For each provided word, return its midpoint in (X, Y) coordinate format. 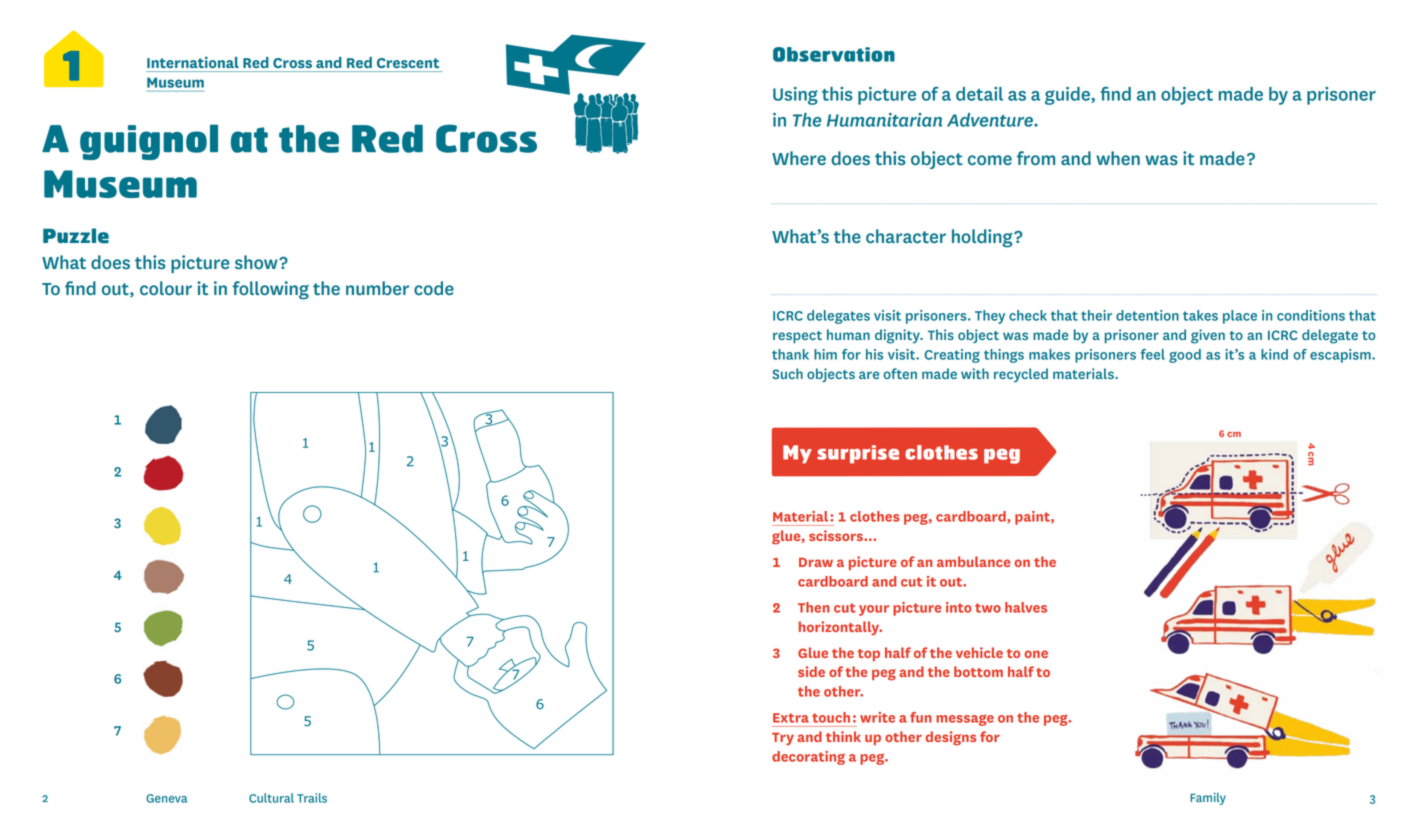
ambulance (973, 561)
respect (797, 337)
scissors (837, 535)
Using (795, 96)
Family (1208, 799)
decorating (808, 758)
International (193, 62)
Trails (312, 798)
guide (1068, 96)
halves (1026, 607)
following (271, 290)
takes (1200, 315)
